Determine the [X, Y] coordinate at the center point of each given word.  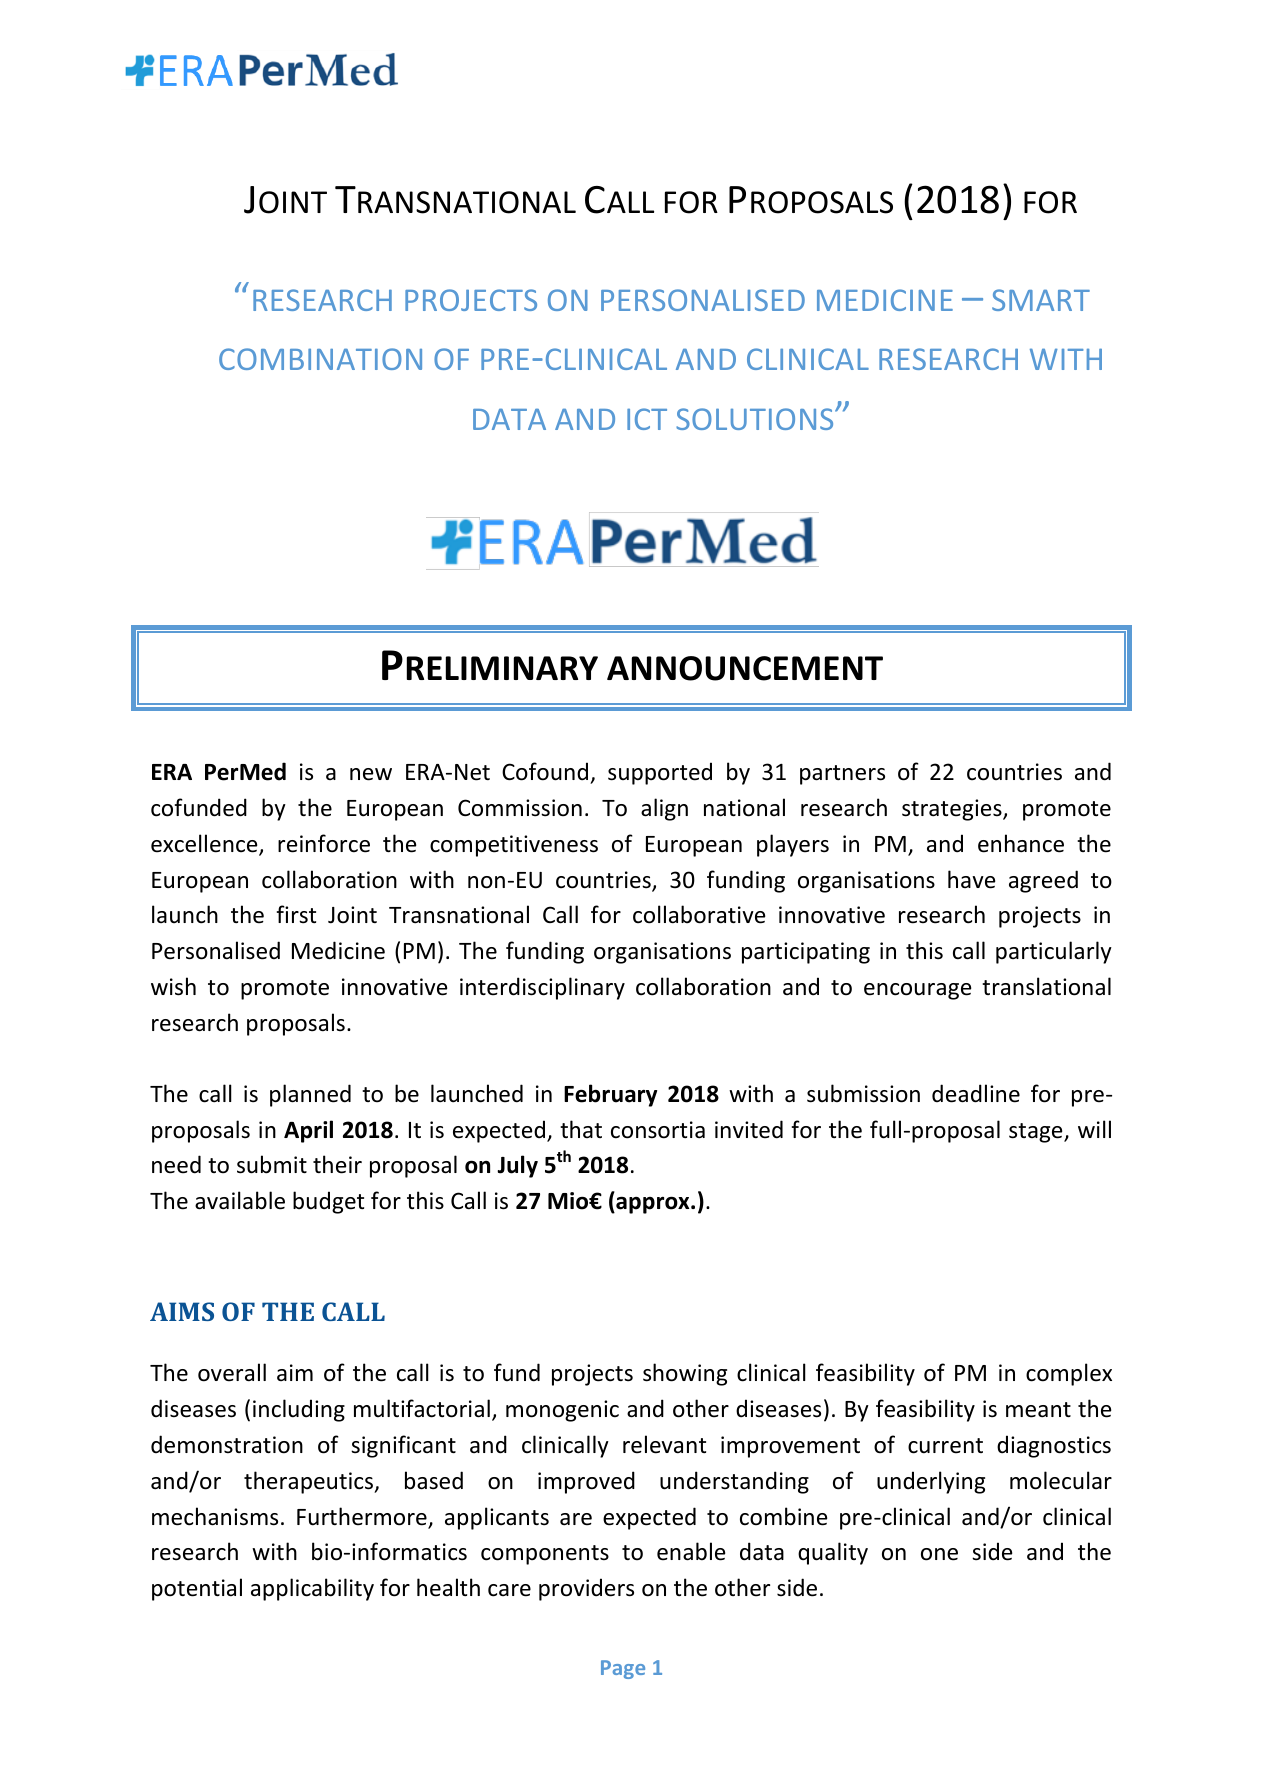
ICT [647, 419]
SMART [1041, 300]
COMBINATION [320, 359]
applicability [312, 1589]
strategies [953, 810]
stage [1037, 1133]
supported [660, 773]
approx [653, 1205]
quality [833, 1553]
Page [623, 1669]
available [240, 1200]
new [371, 774]
